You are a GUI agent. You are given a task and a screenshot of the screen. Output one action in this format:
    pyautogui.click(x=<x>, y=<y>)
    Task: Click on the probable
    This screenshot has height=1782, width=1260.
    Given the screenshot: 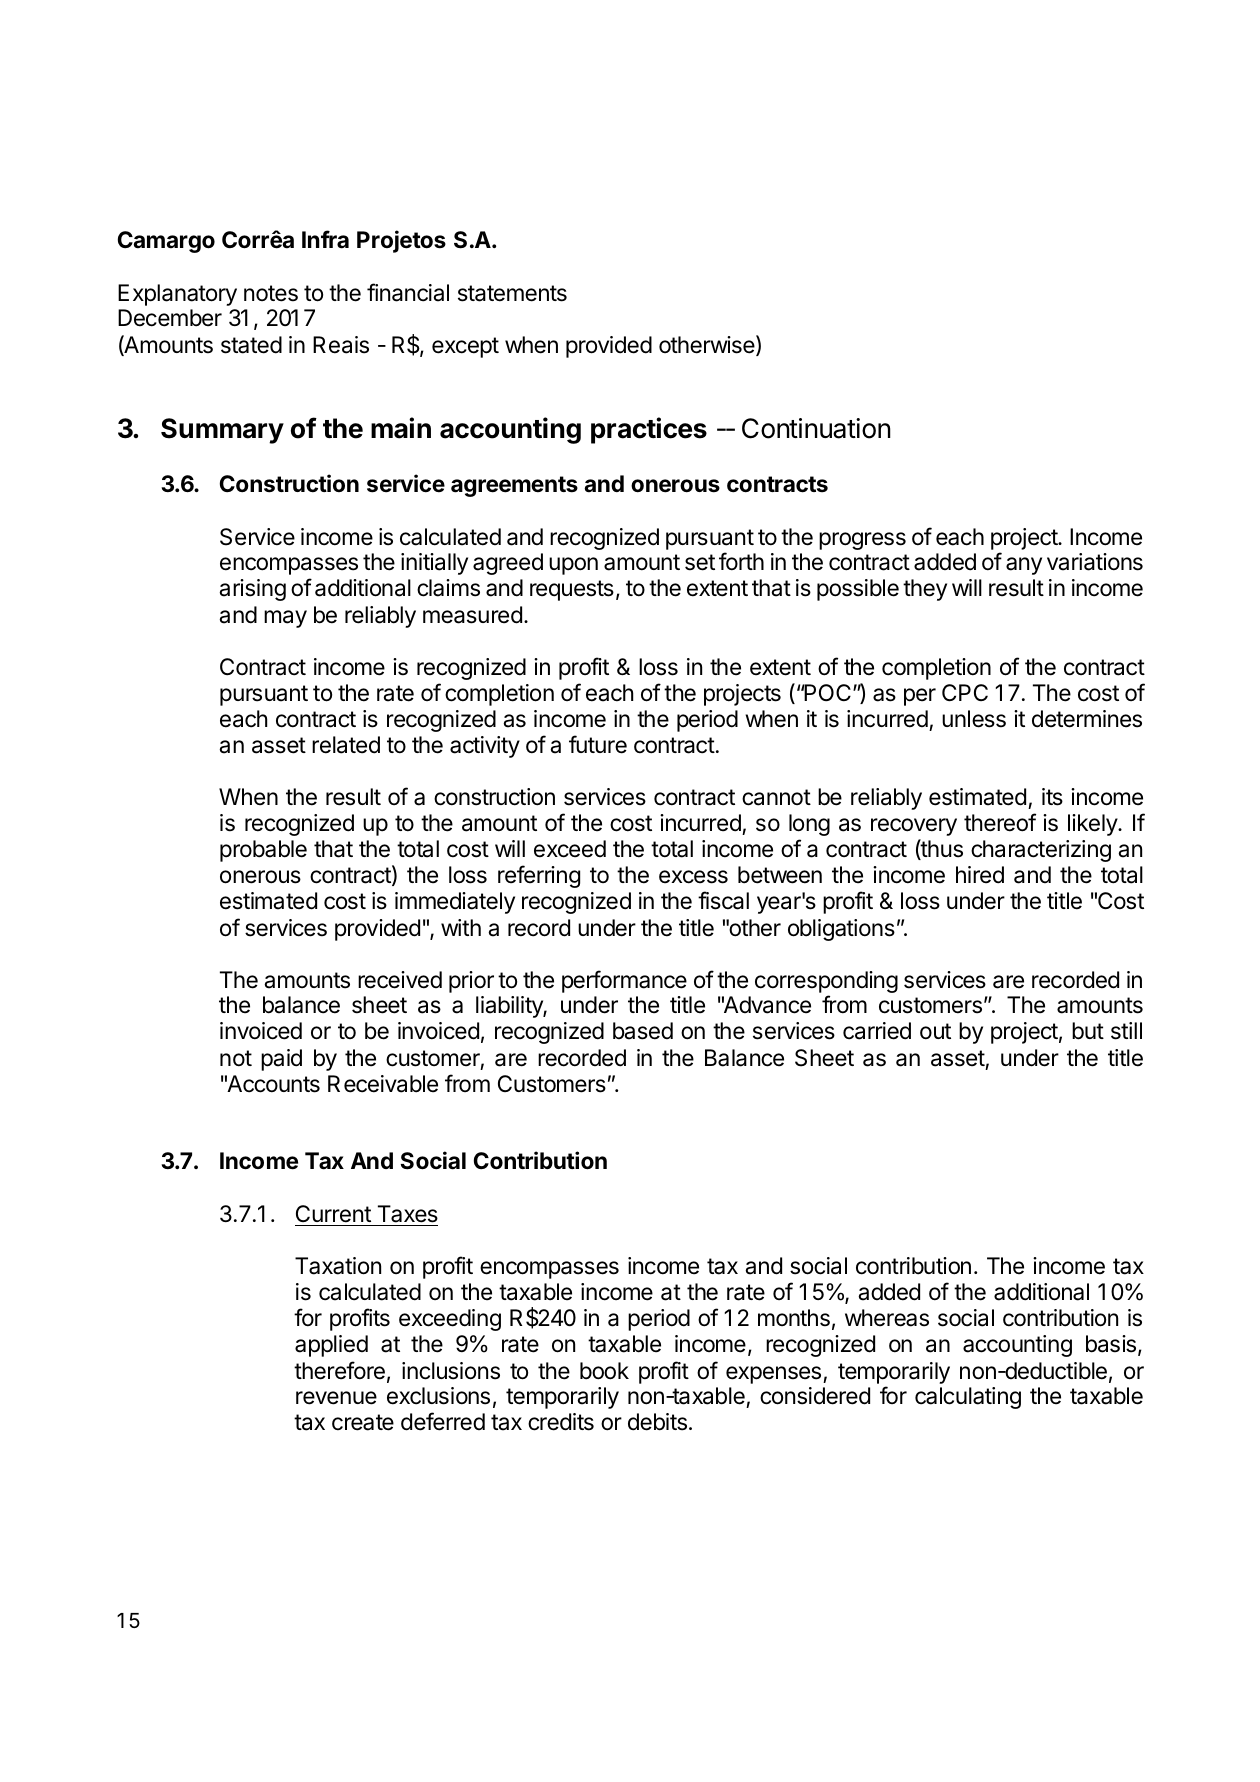 What is the action you would take?
    pyautogui.click(x=263, y=851)
